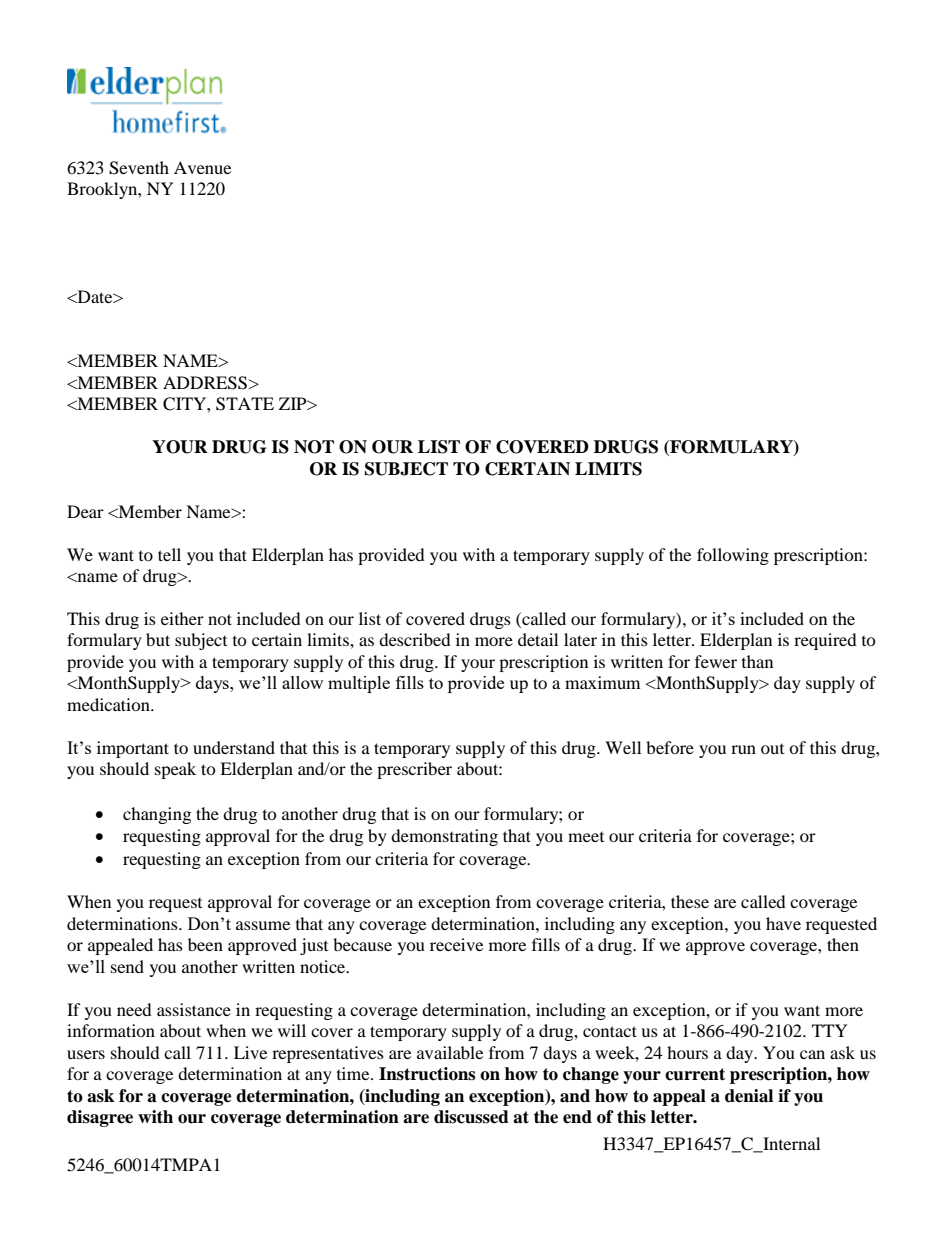 The height and width of the image is (1233, 952). Describe the element at coordinates (471, 1117) in the image. I see `discussed` at that location.
